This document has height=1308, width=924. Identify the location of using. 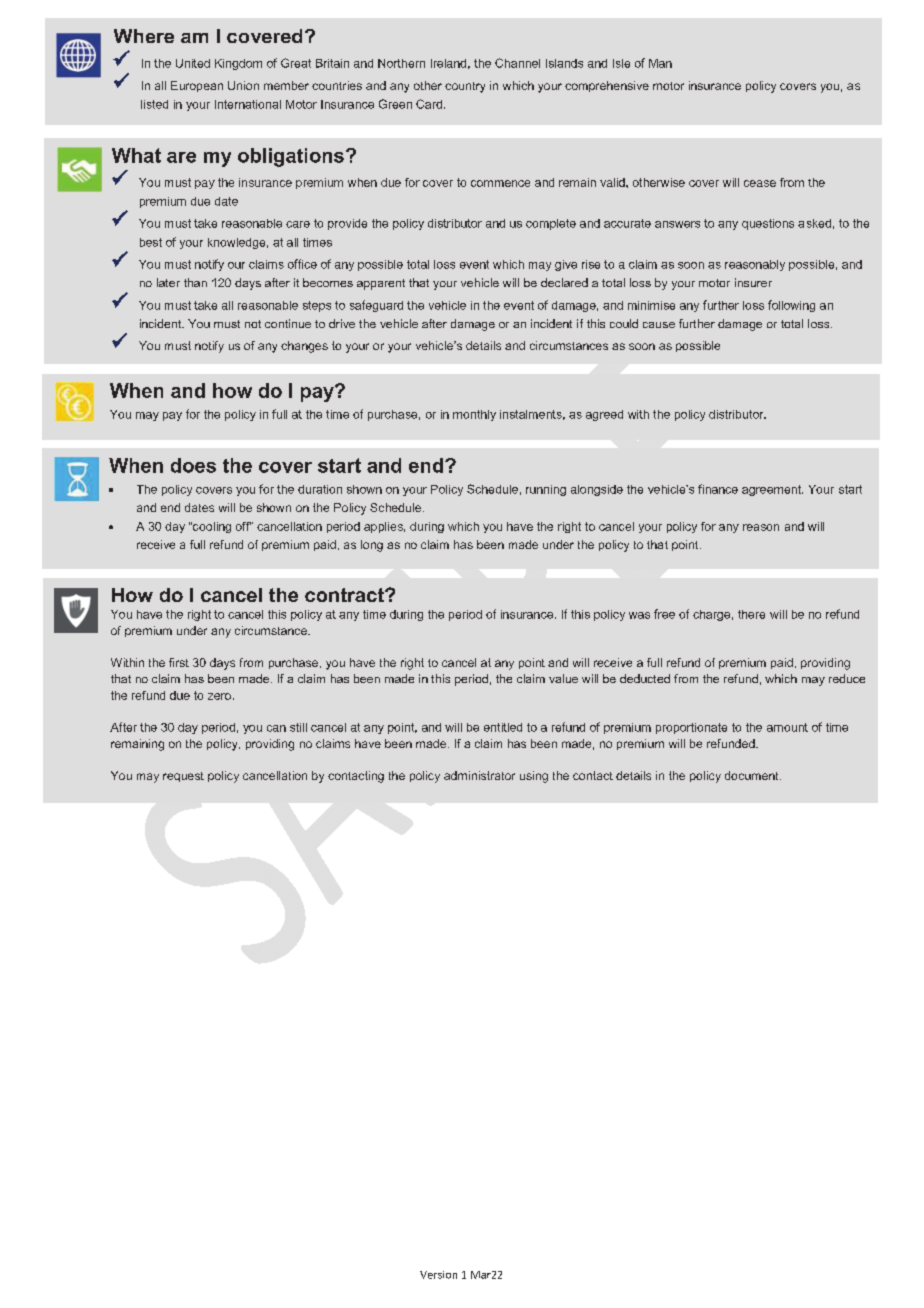
(534, 777).
